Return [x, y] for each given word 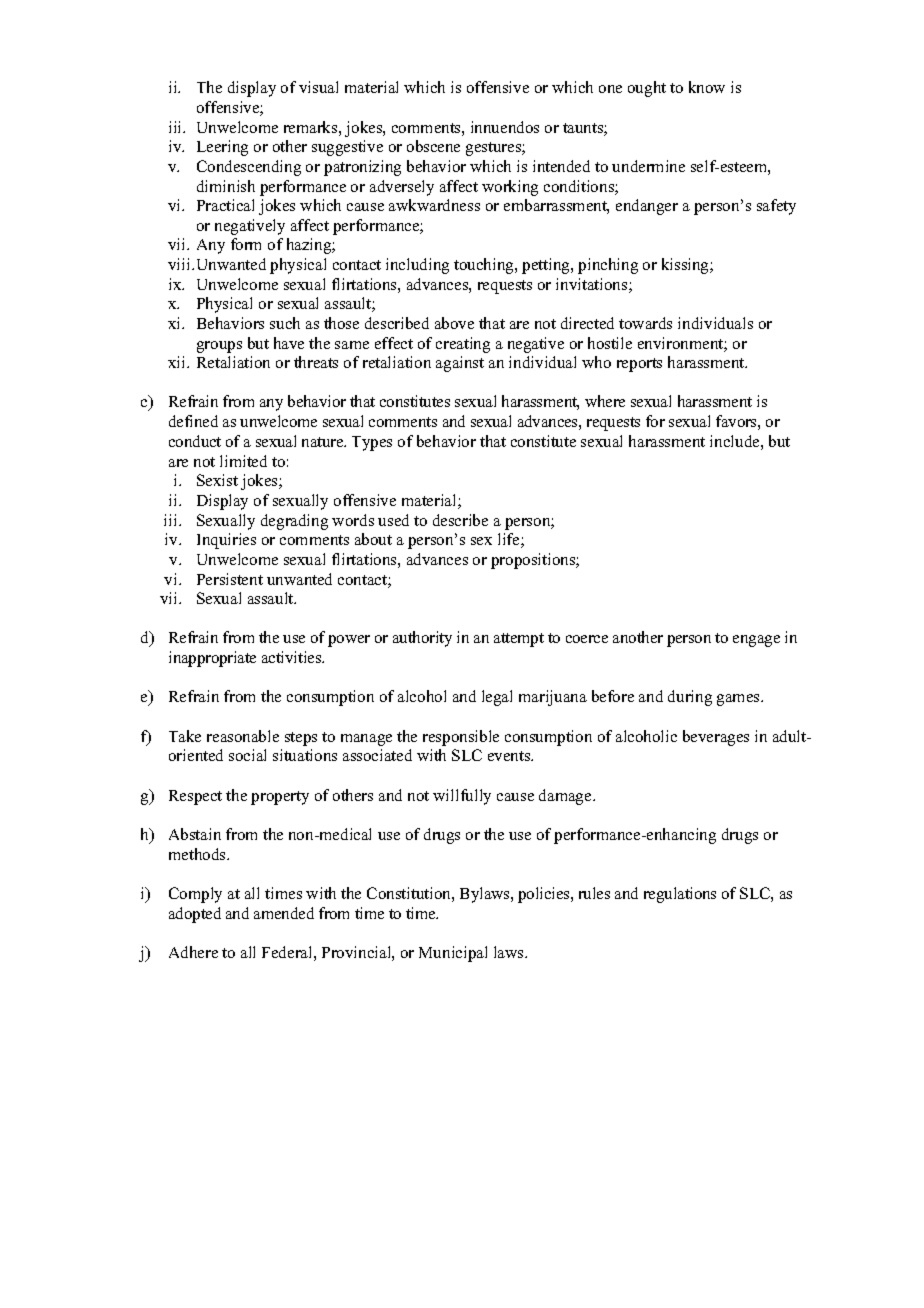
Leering [222, 148]
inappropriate [212, 659]
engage [756, 641]
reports [639, 365]
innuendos [505, 127]
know [707, 87]
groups [219, 347]
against [460, 364]
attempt [519, 640]
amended [284, 913]
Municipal [453, 954]
